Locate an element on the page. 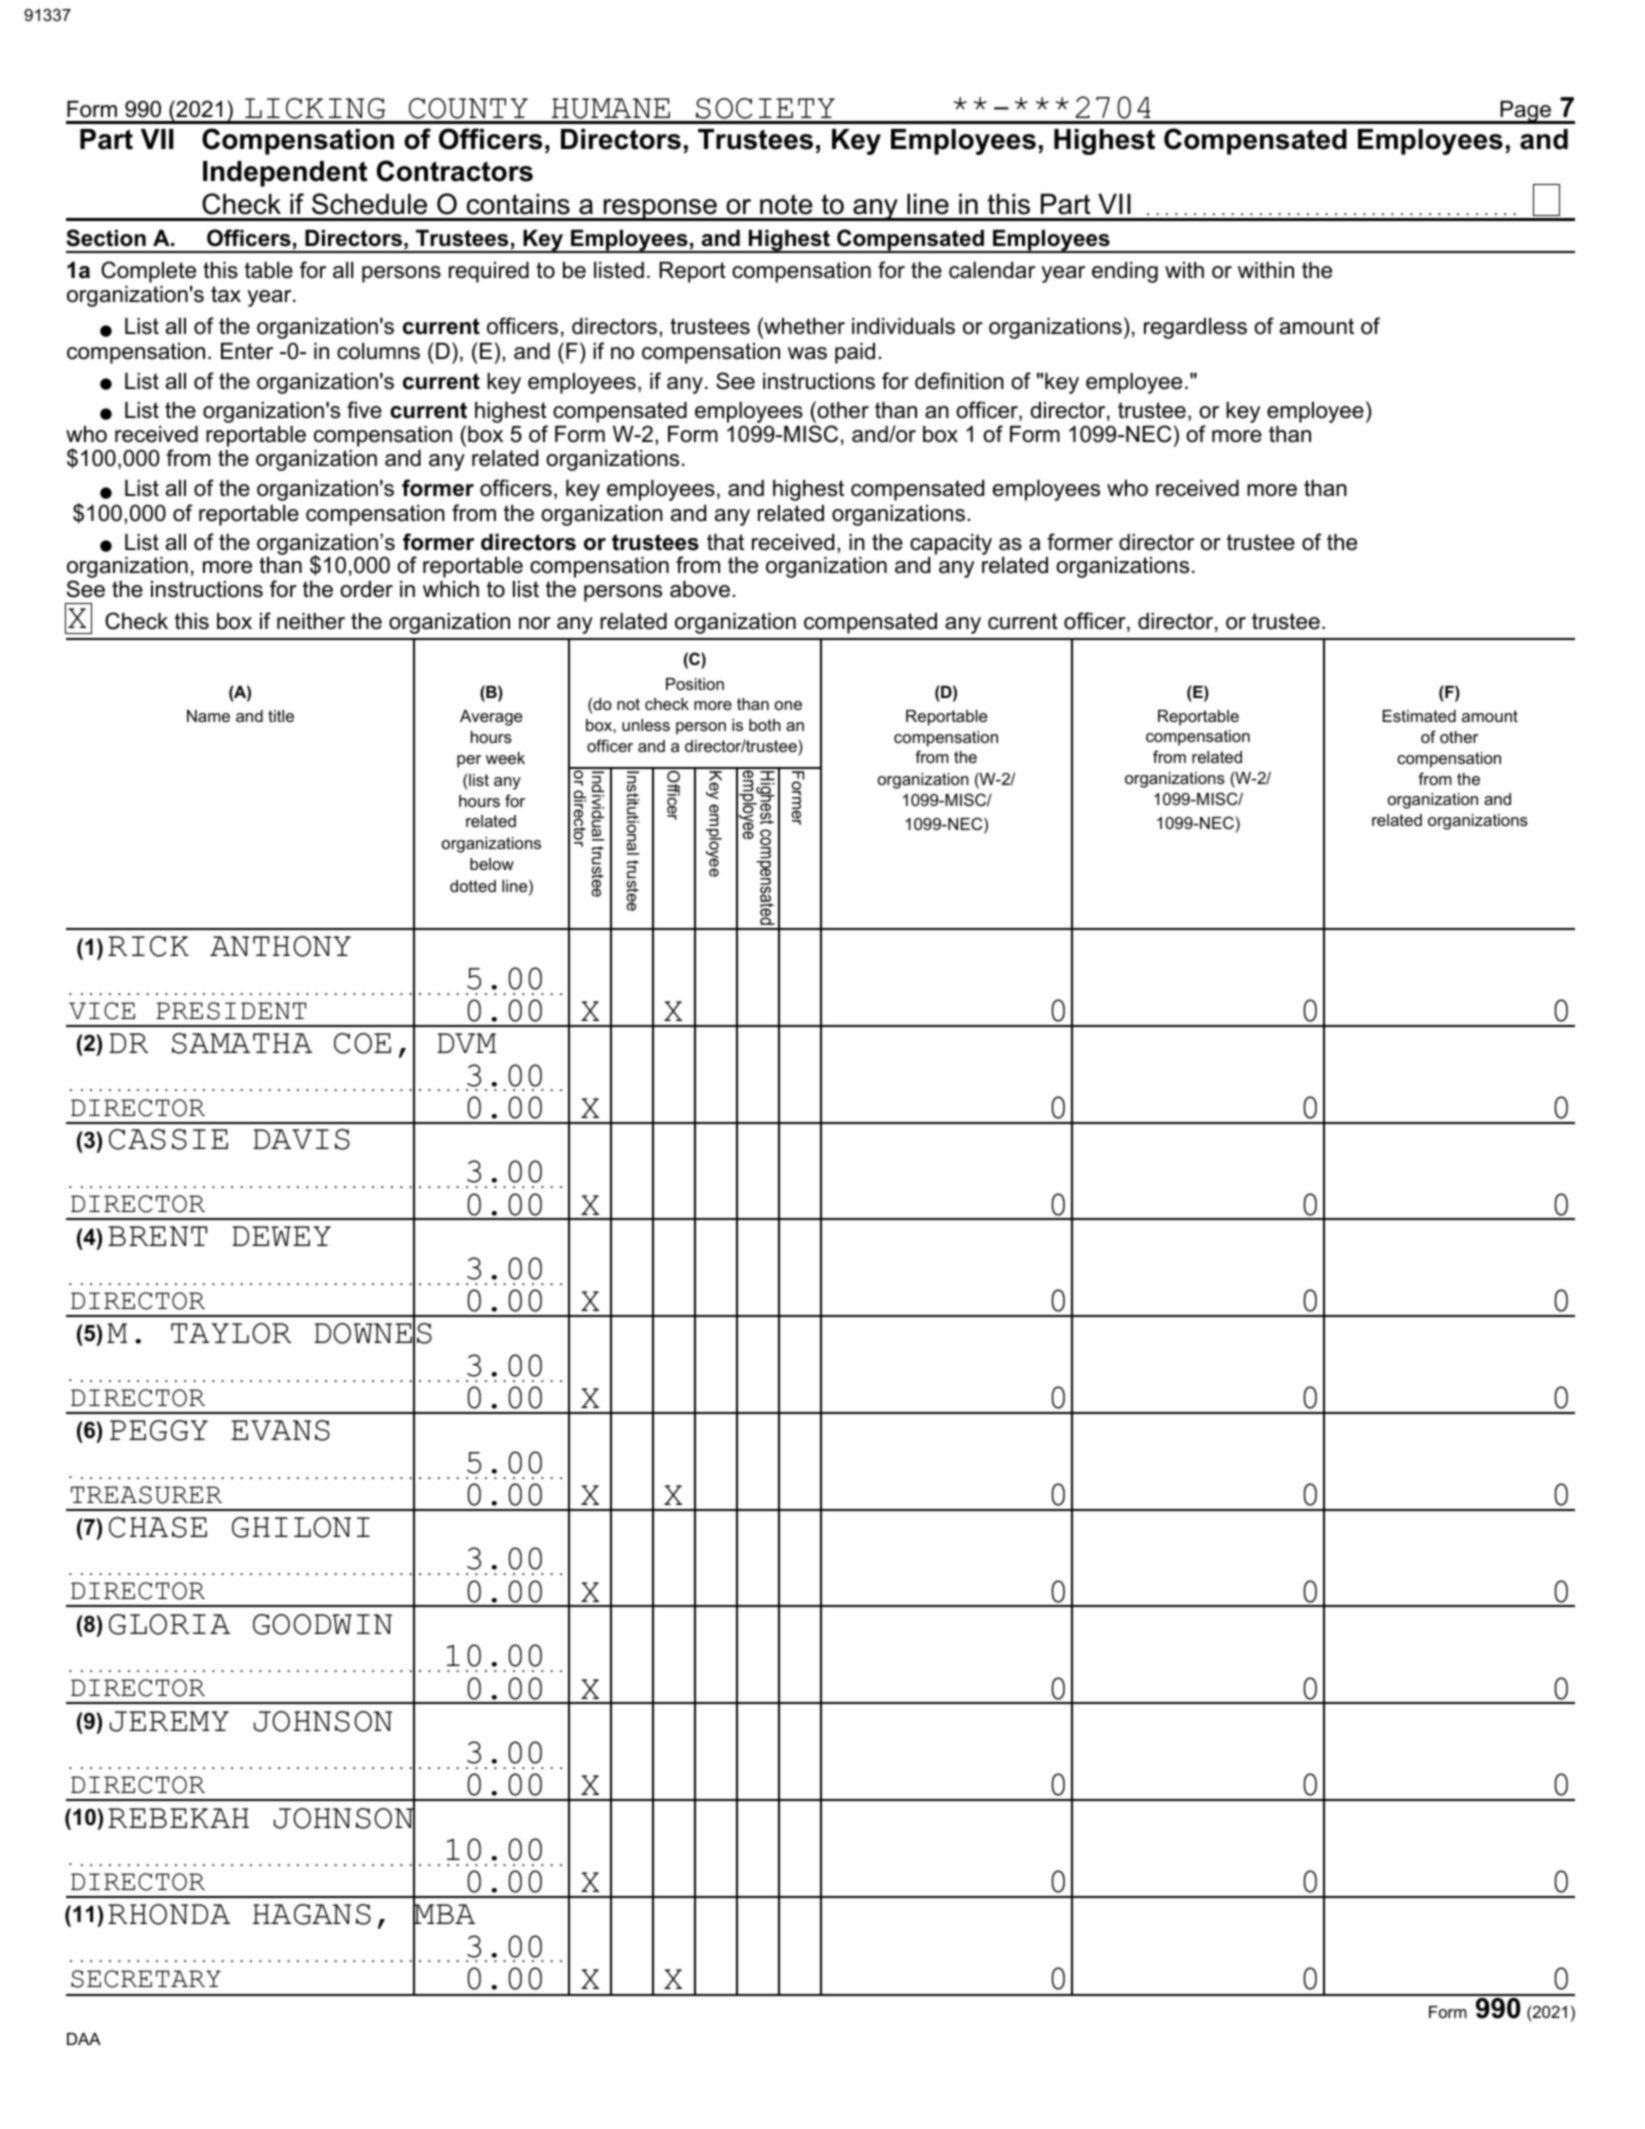 Image resolution: width=1645 pixels, height=2129 pixels. note is located at coordinates (786, 204).
